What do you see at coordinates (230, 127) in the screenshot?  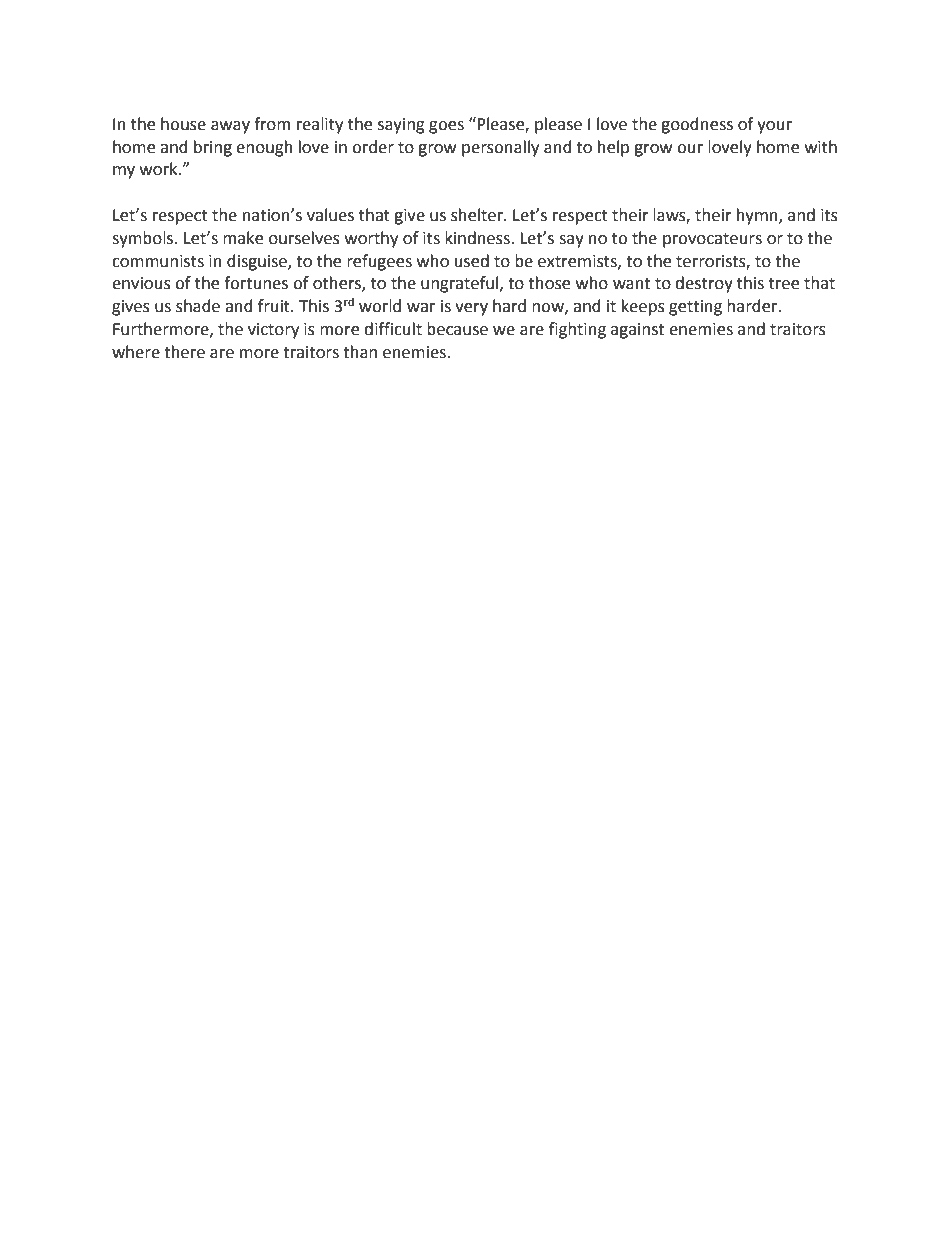 I see `away` at bounding box center [230, 127].
